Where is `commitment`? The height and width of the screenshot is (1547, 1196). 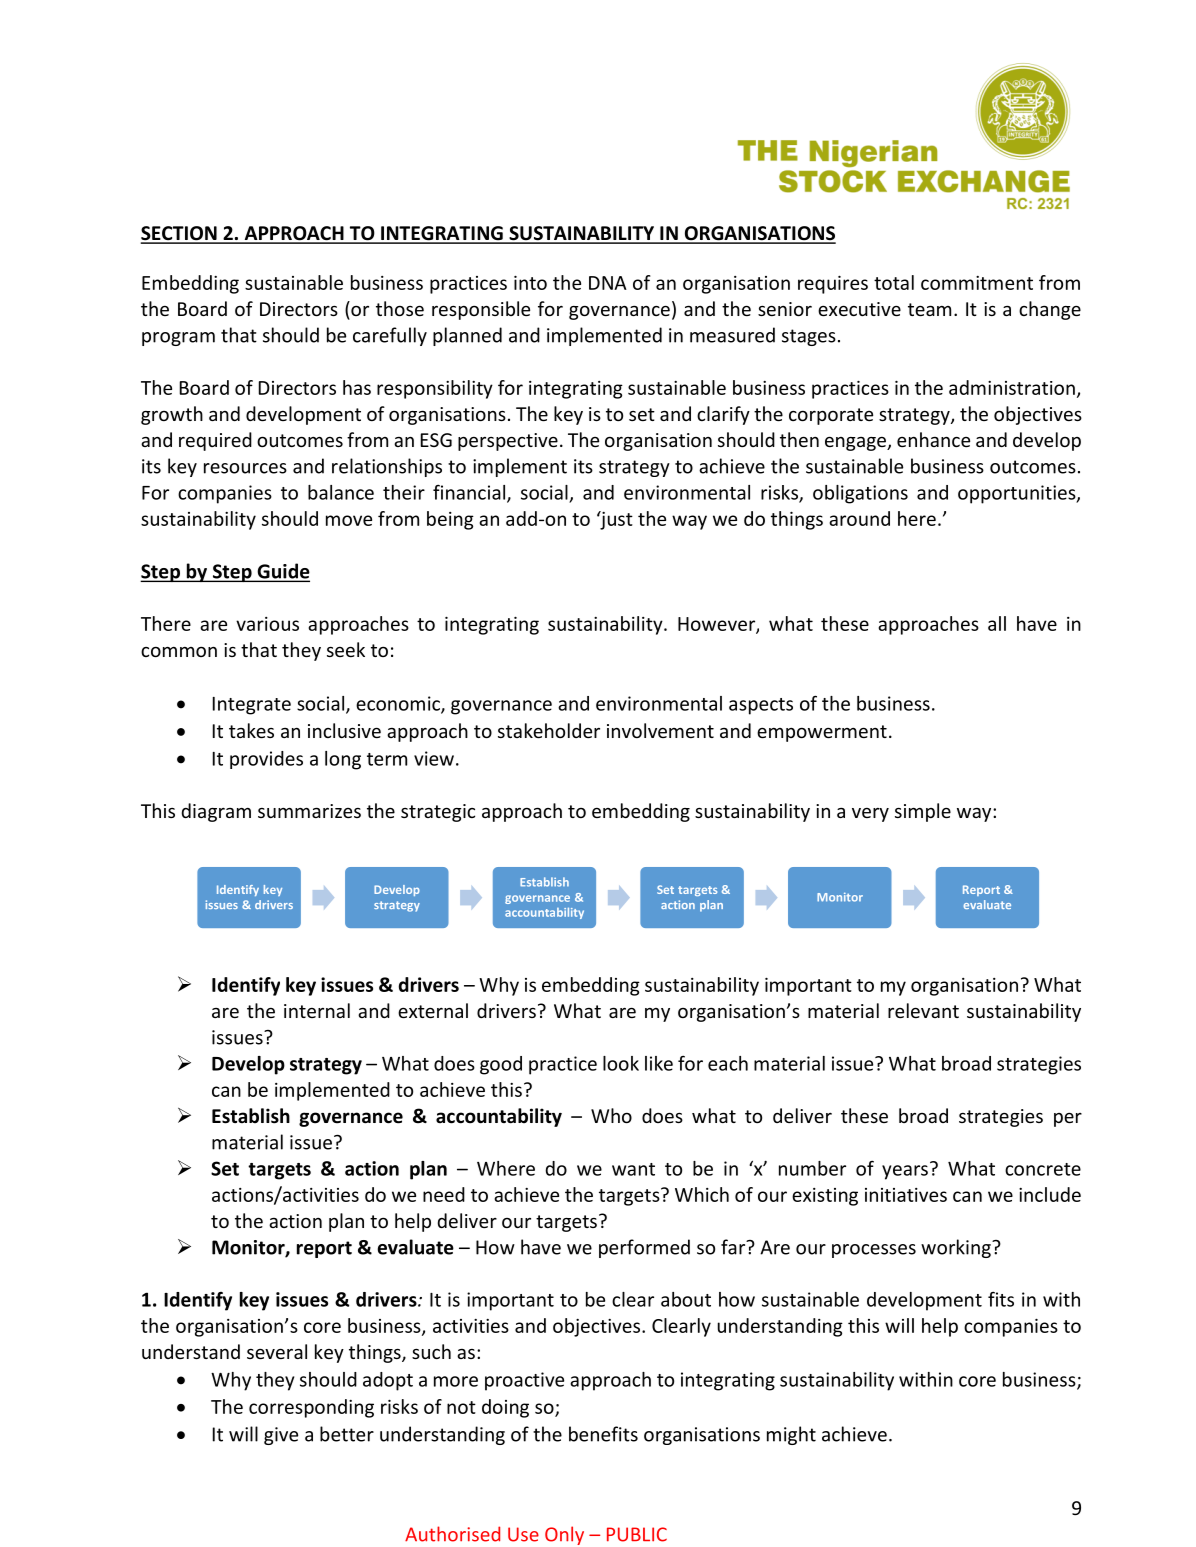 commitment is located at coordinates (977, 283).
